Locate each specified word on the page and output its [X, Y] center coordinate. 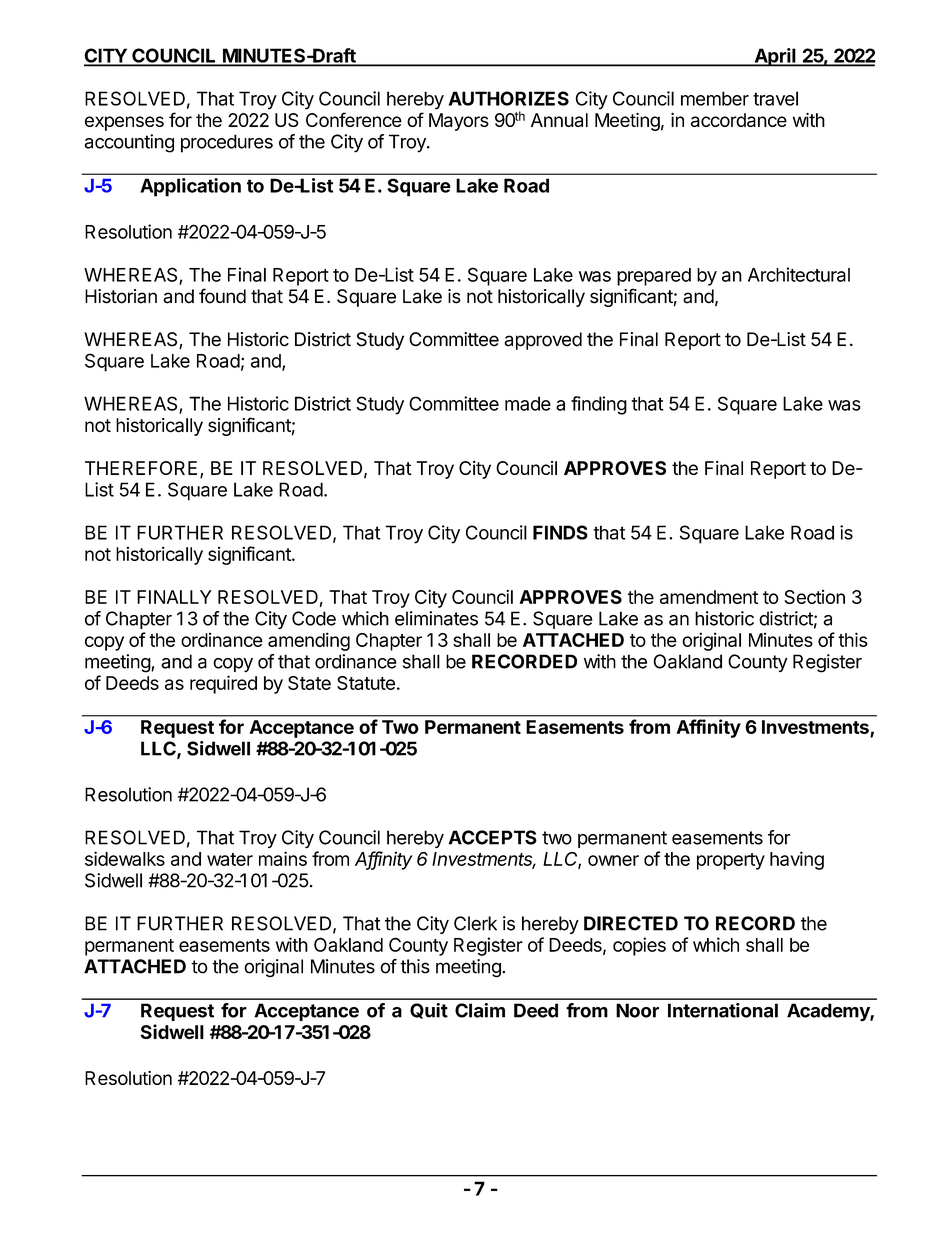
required [223, 684]
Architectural [799, 274]
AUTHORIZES [509, 98]
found [222, 296]
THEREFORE [141, 468]
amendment [709, 597]
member [715, 98]
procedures [227, 143]
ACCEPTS [493, 837]
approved [543, 341]
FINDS [560, 532]
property [731, 861]
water [230, 859]
